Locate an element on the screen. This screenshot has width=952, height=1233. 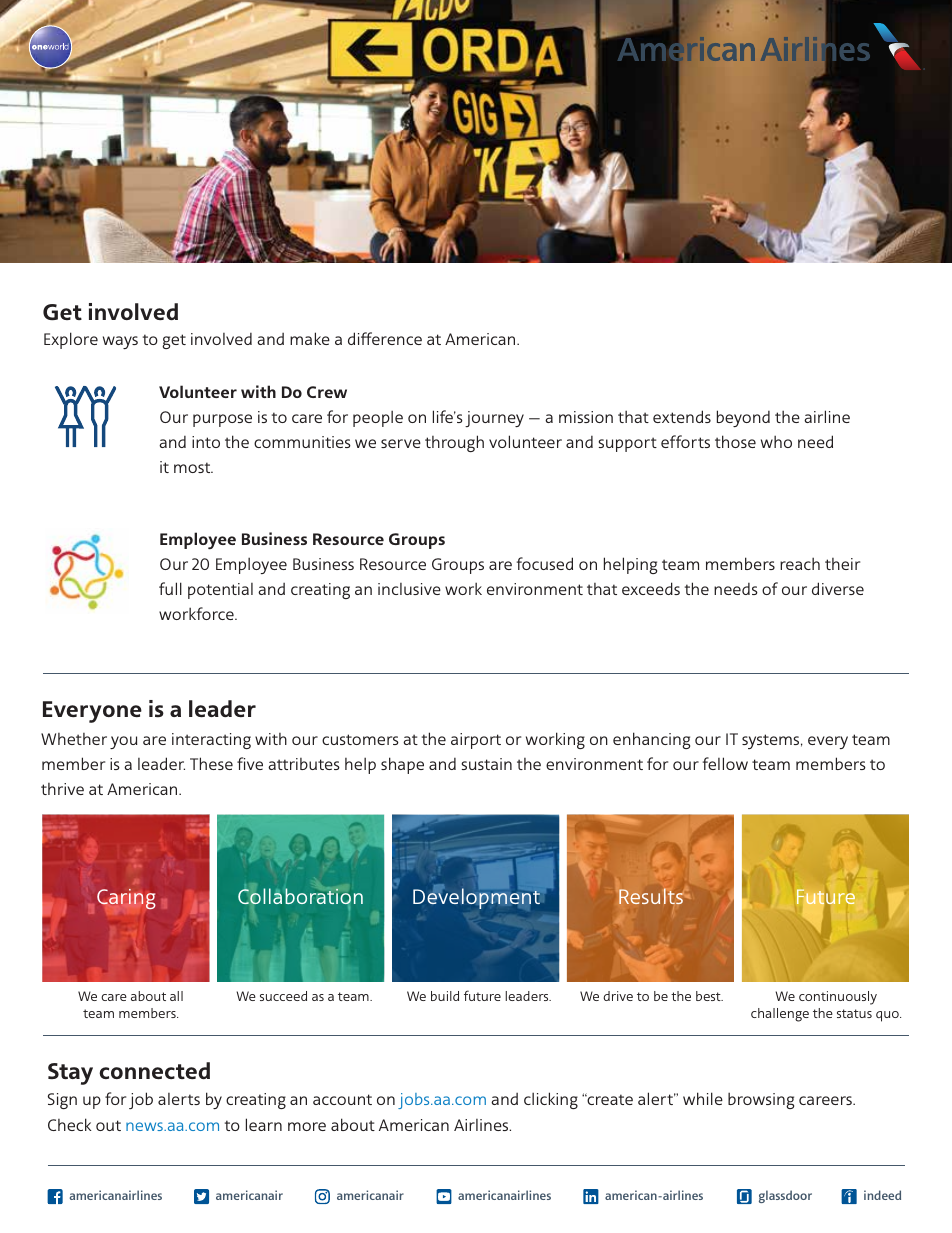
clicking is located at coordinates (551, 1100).
